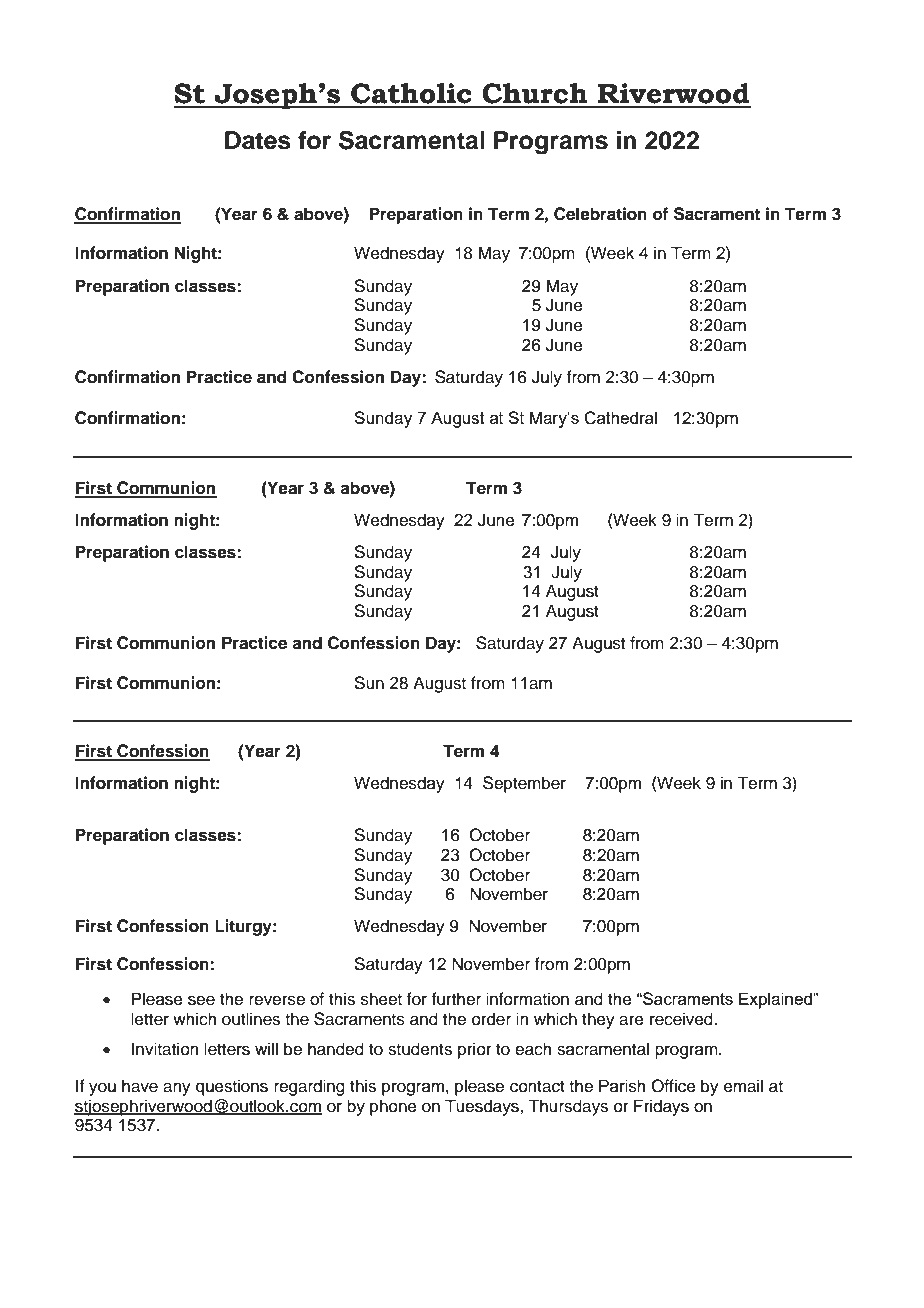  I want to click on Celebration, so click(600, 214).
